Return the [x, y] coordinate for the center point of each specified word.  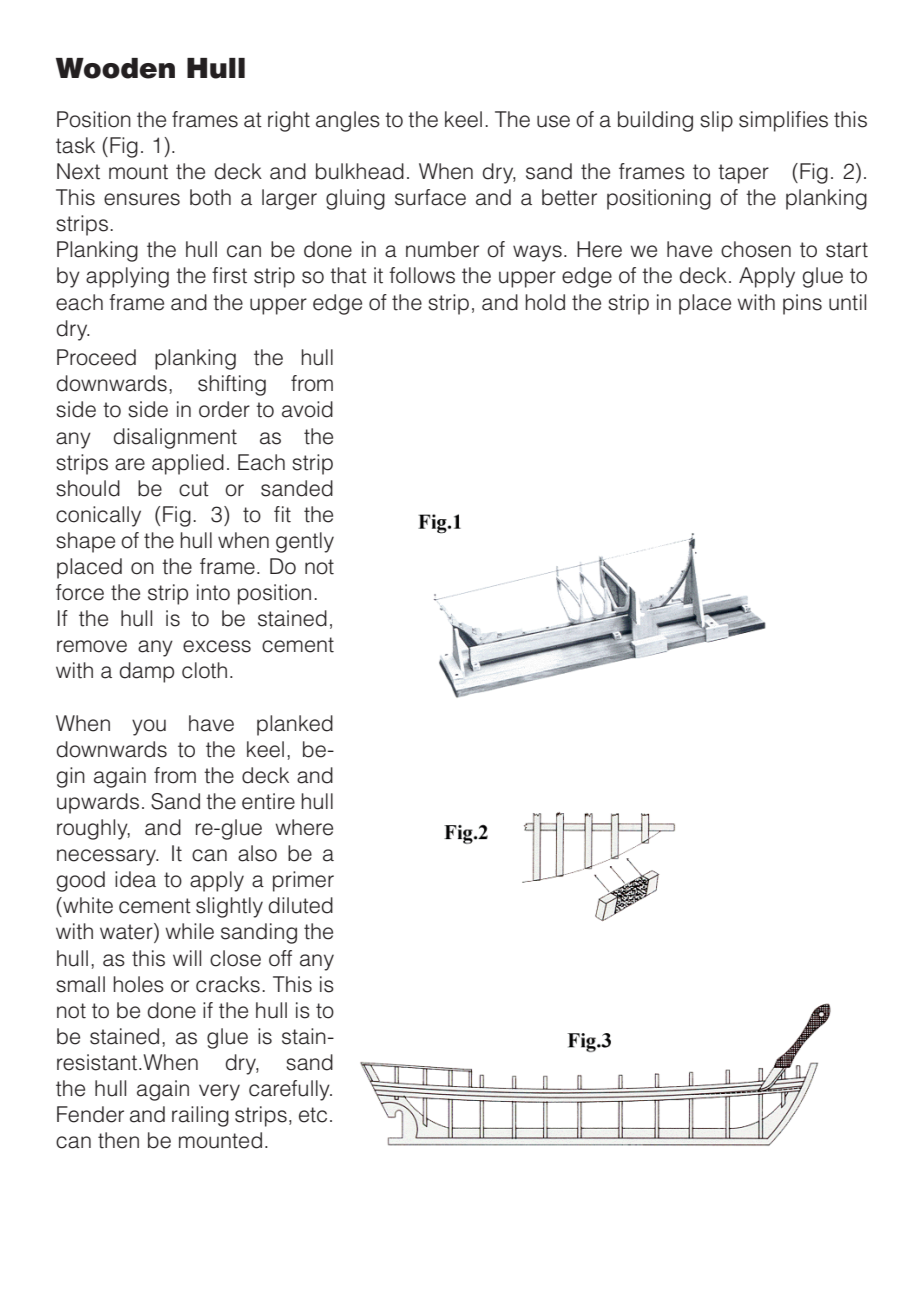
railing [200, 1116]
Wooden [115, 68]
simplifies [783, 121]
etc [313, 1115]
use [553, 121]
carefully [290, 1090]
